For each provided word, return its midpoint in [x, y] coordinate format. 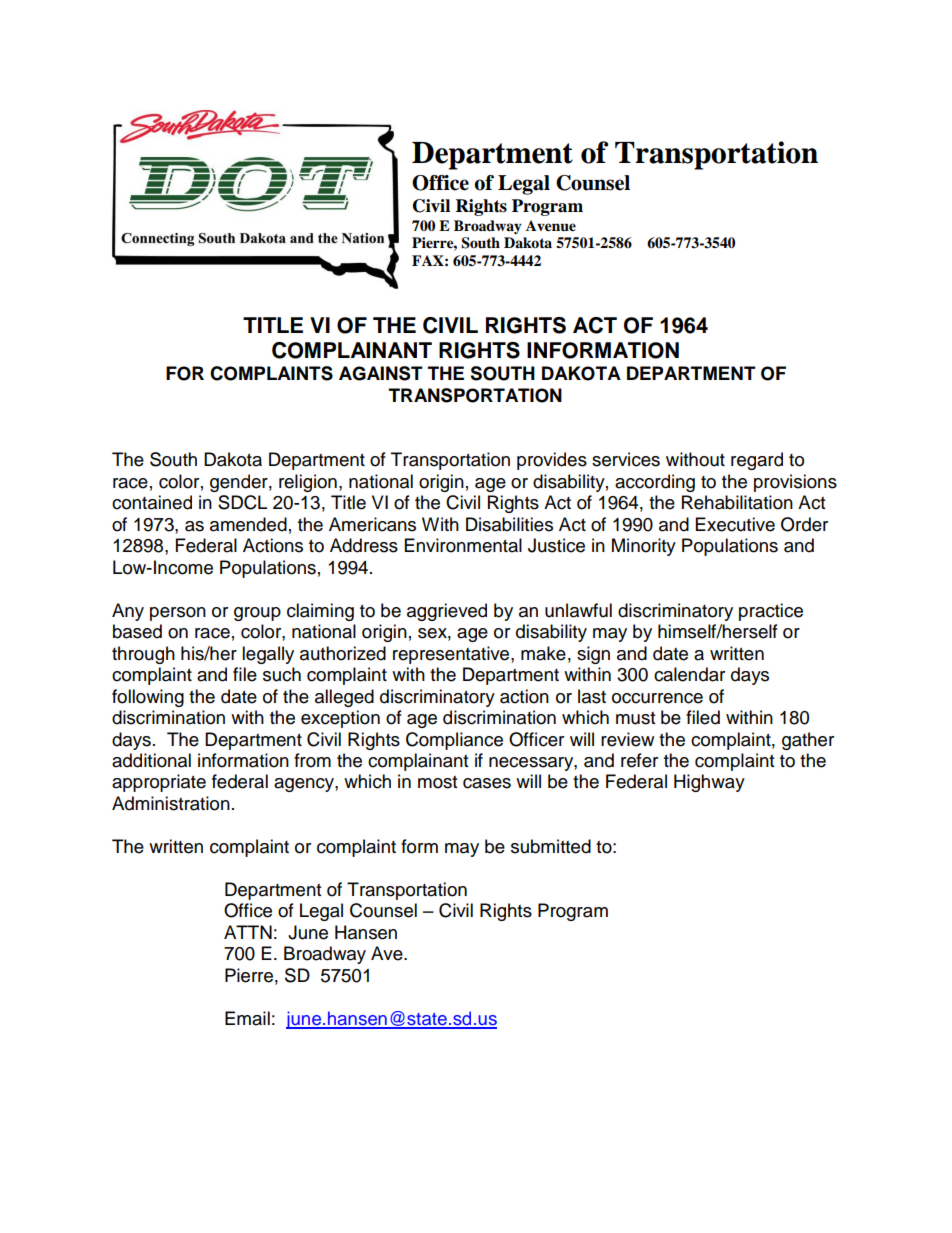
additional [151, 760]
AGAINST [381, 373]
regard [757, 461]
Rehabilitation [737, 502]
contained [152, 502]
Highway [709, 783]
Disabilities [509, 524]
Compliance [454, 741]
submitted [551, 846]
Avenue [551, 226]
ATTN [248, 932]
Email [247, 1018]
